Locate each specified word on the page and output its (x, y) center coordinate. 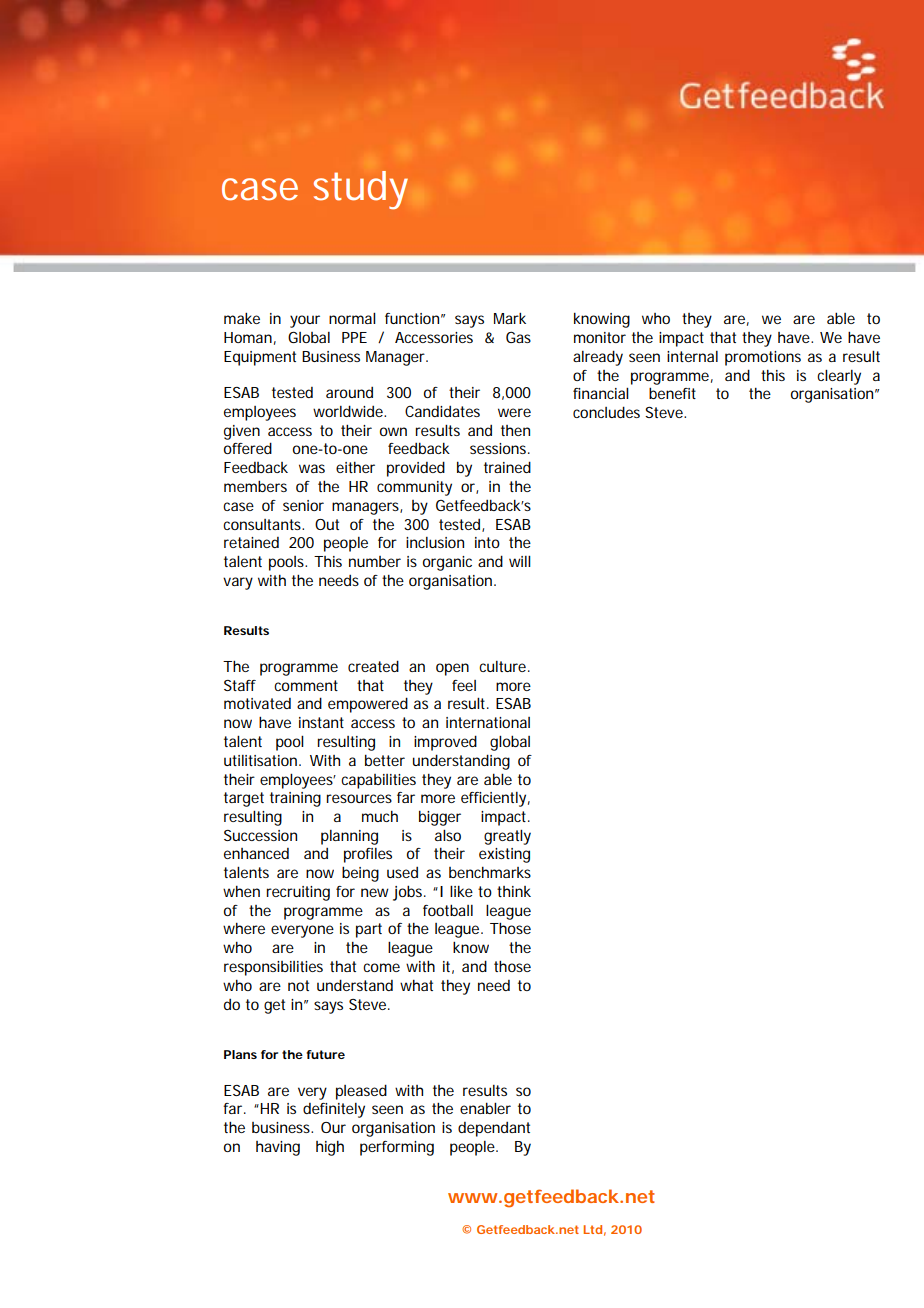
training (295, 799)
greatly (507, 837)
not (298, 985)
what (416, 985)
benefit (672, 393)
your (305, 321)
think (514, 891)
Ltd (592, 1229)
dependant (494, 1129)
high (330, 1148)
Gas (518, 337)
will (520, 561)
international (488, 722)
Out (327, 524)
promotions (763, 358)
